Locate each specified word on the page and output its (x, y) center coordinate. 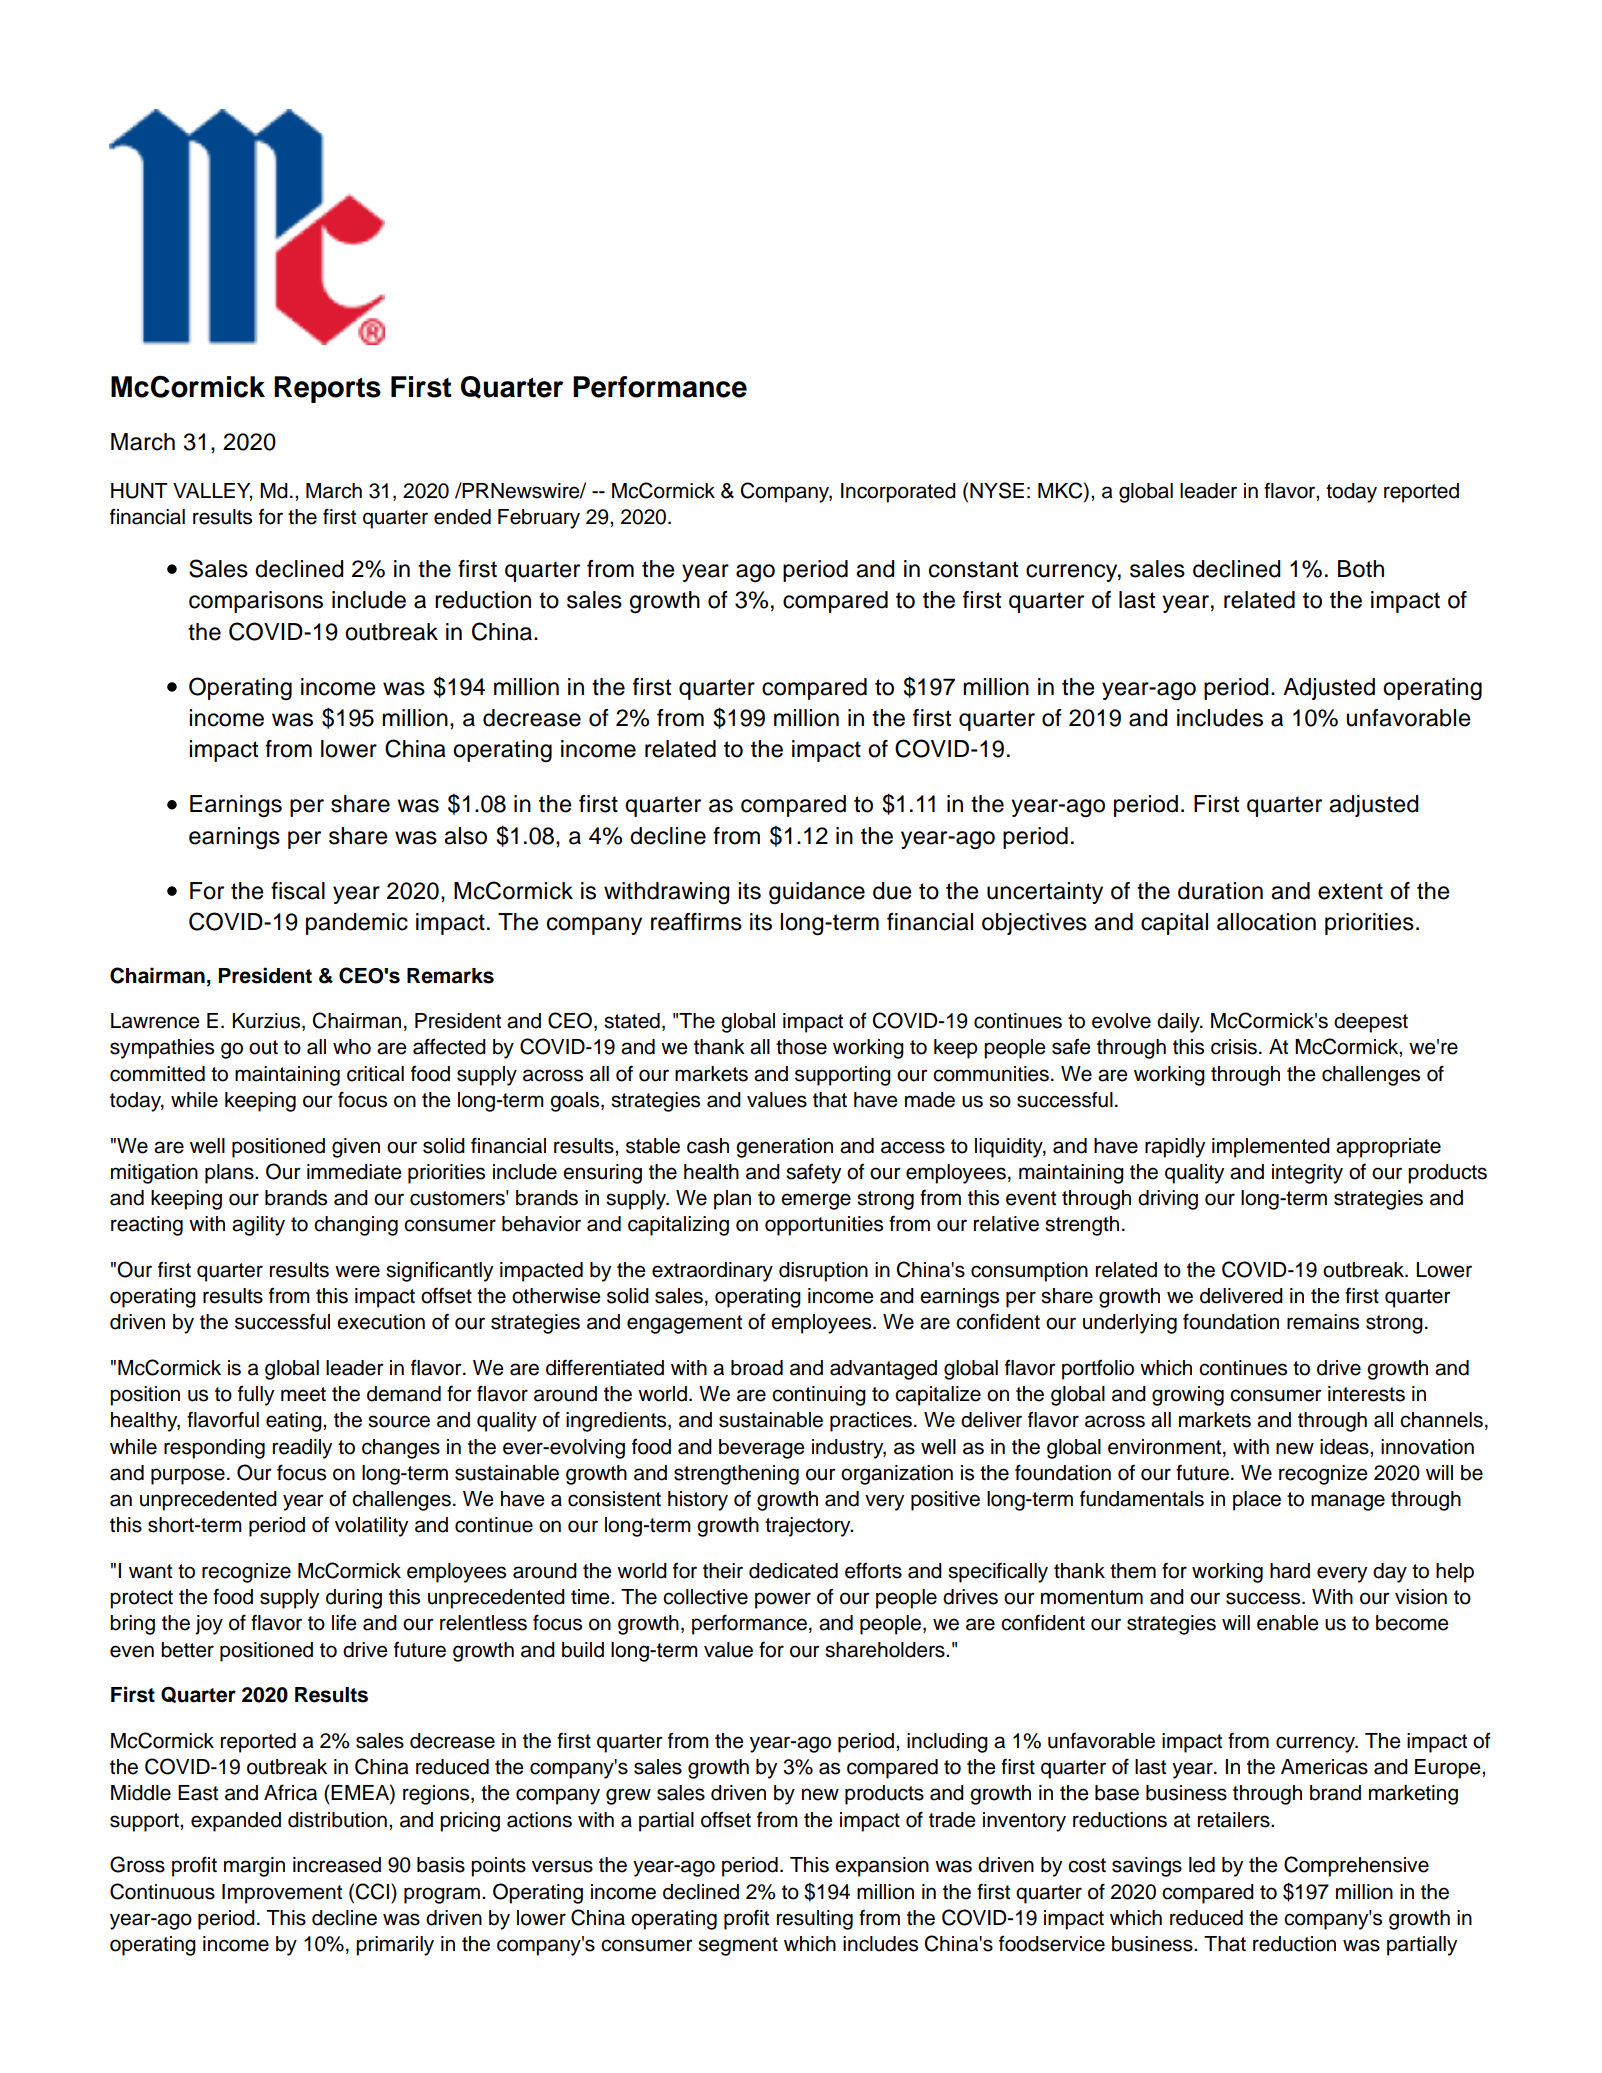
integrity (1307, 1174)
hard (1290, 1571)
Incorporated (898, 493)
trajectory (809, 1527)
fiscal (298, 891)
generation (784, 1148)
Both (1361, 569)
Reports (327, 389)
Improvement (282, 1894)
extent (1350, 891)
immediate (354, 1172)
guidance (817, 893)
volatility (371, 1527)
